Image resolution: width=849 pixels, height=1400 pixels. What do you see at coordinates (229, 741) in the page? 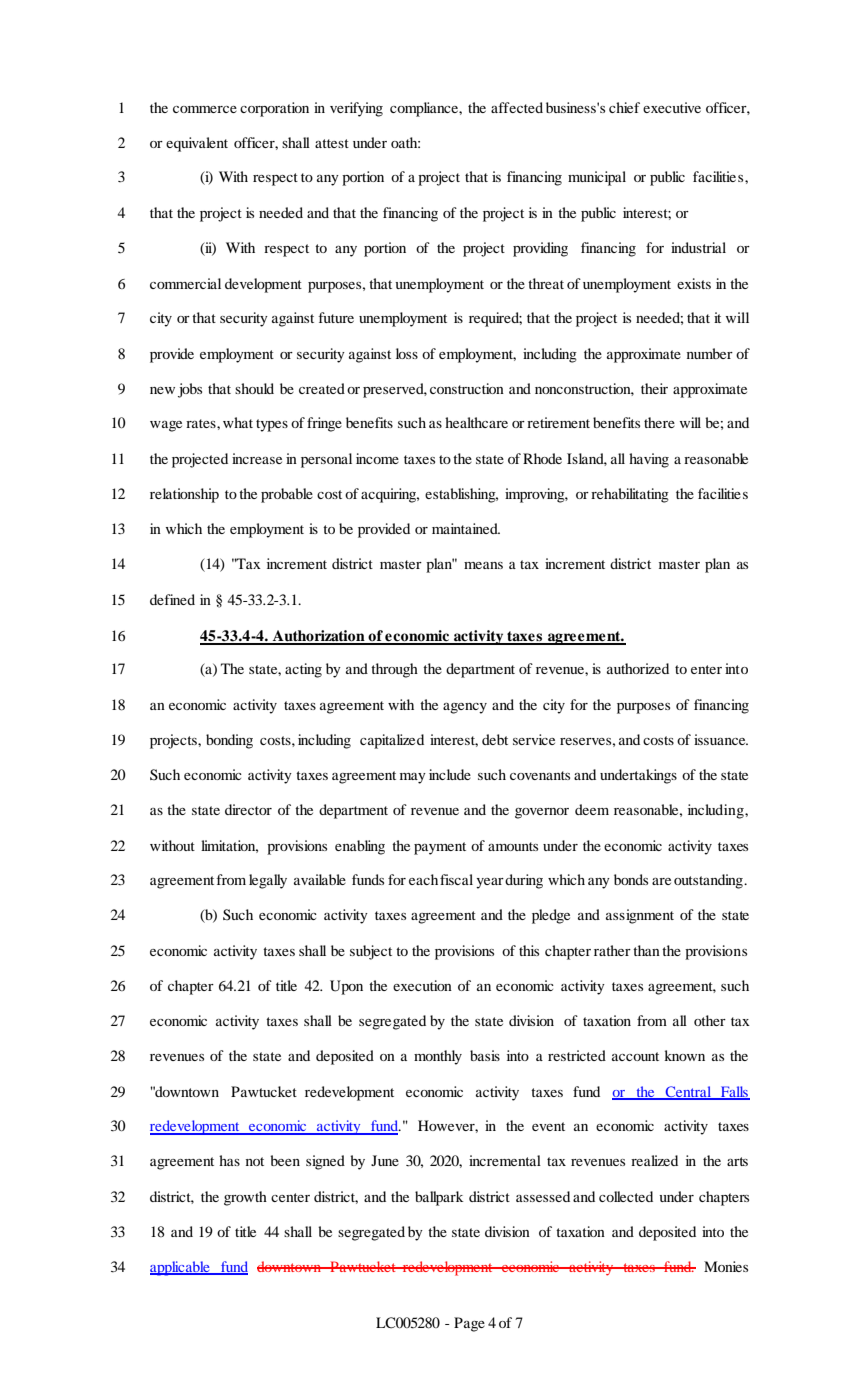
I see `bonding` at bounding box center [229, 741].
